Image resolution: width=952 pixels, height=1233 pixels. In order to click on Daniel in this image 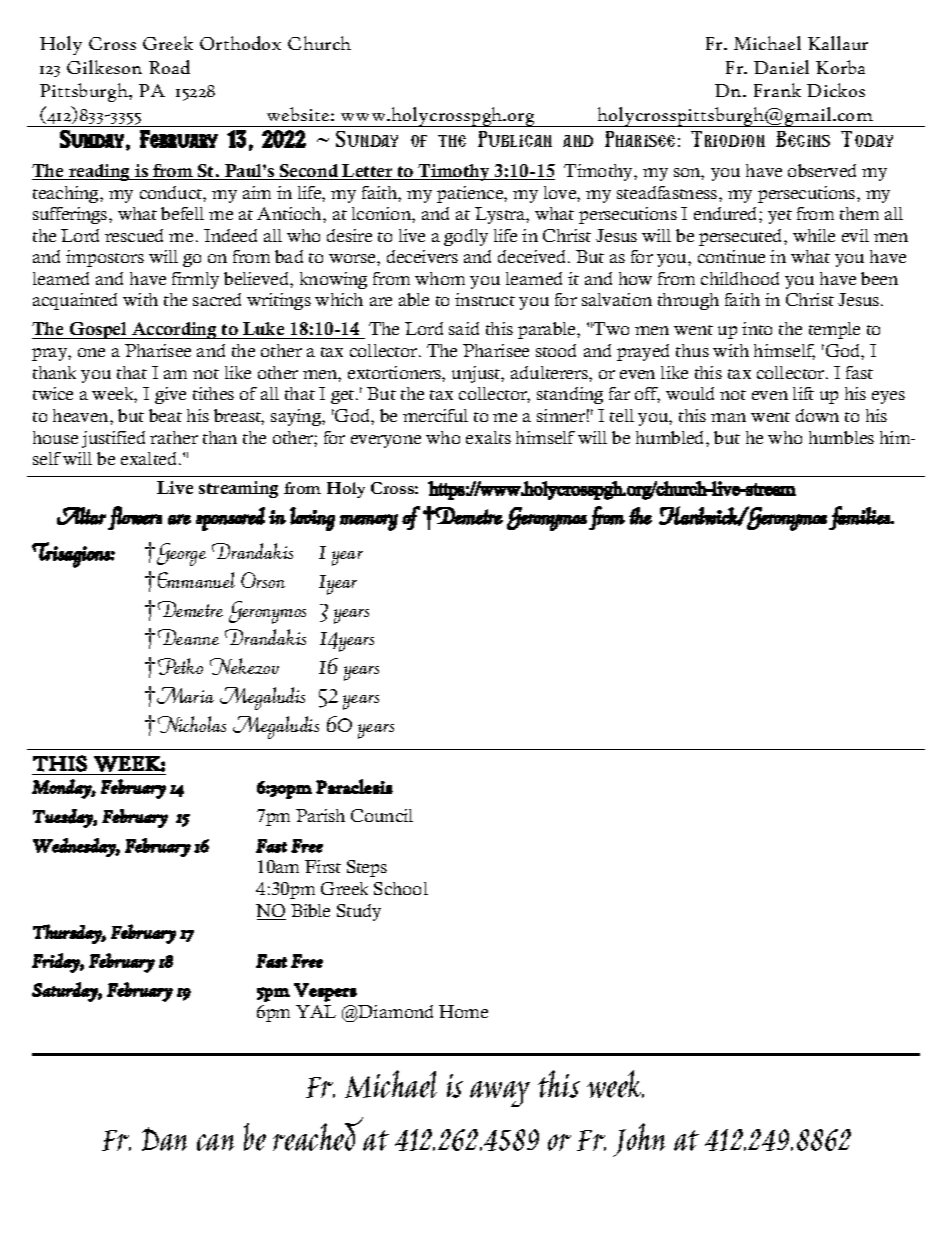, I will do `click(781, 67)`.
